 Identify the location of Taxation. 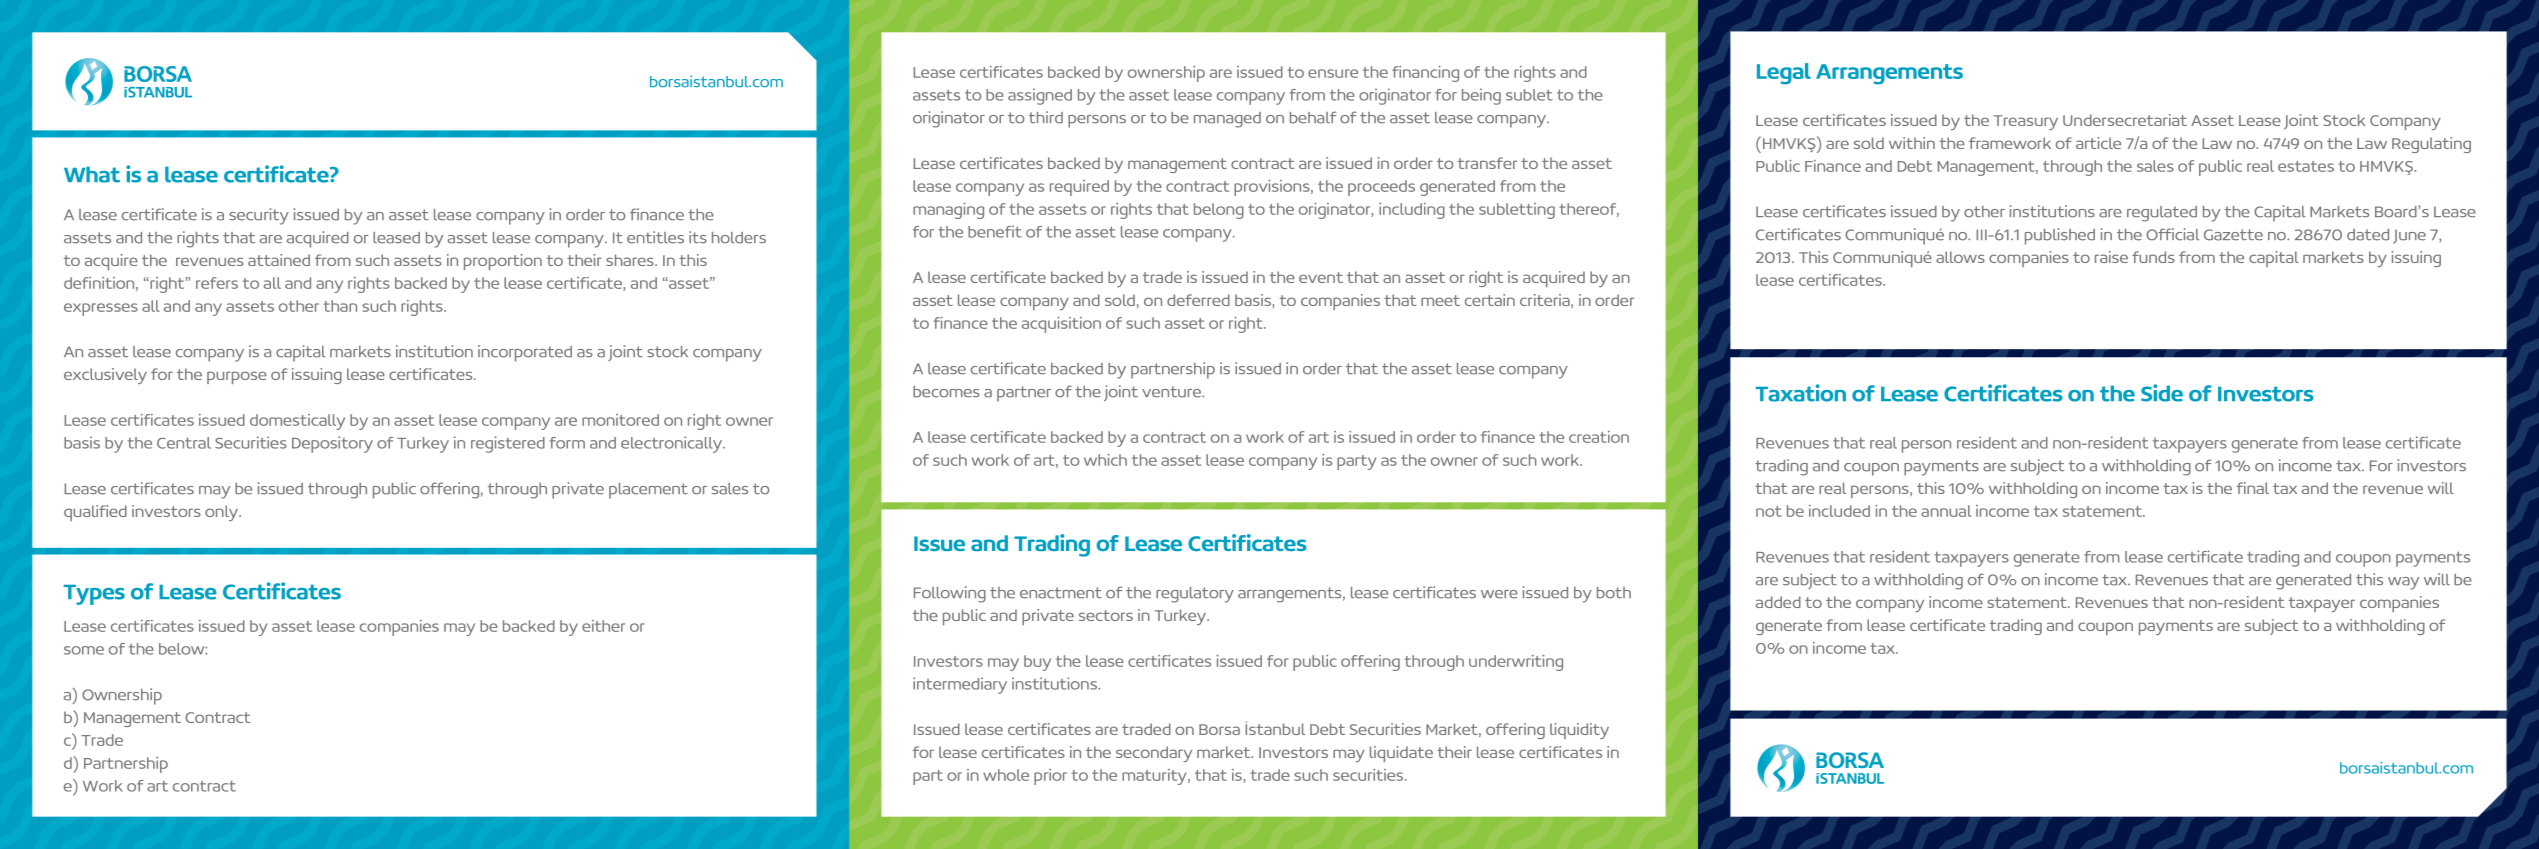
(1801, 393).
